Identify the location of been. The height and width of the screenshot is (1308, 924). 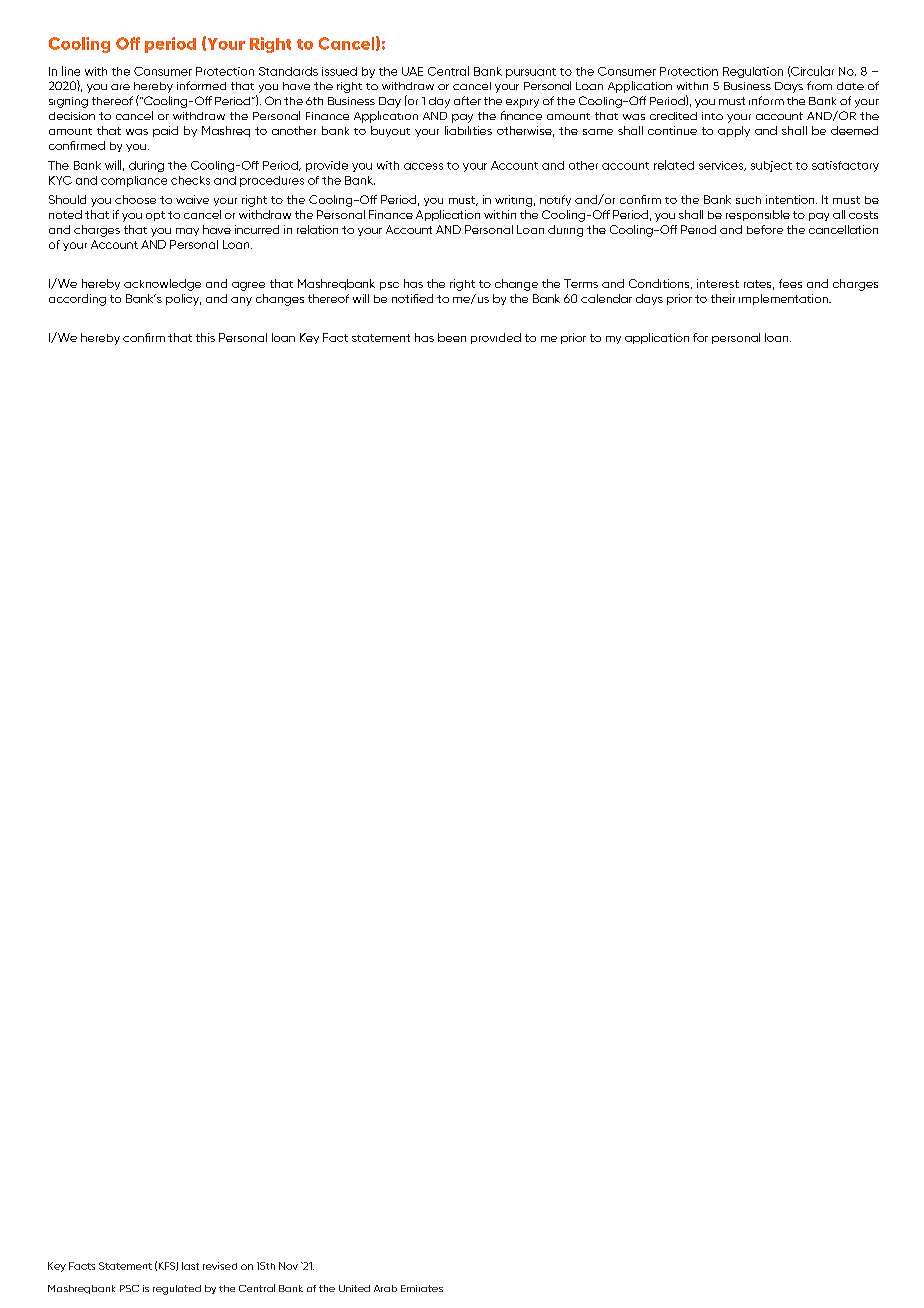
(452, 337).
